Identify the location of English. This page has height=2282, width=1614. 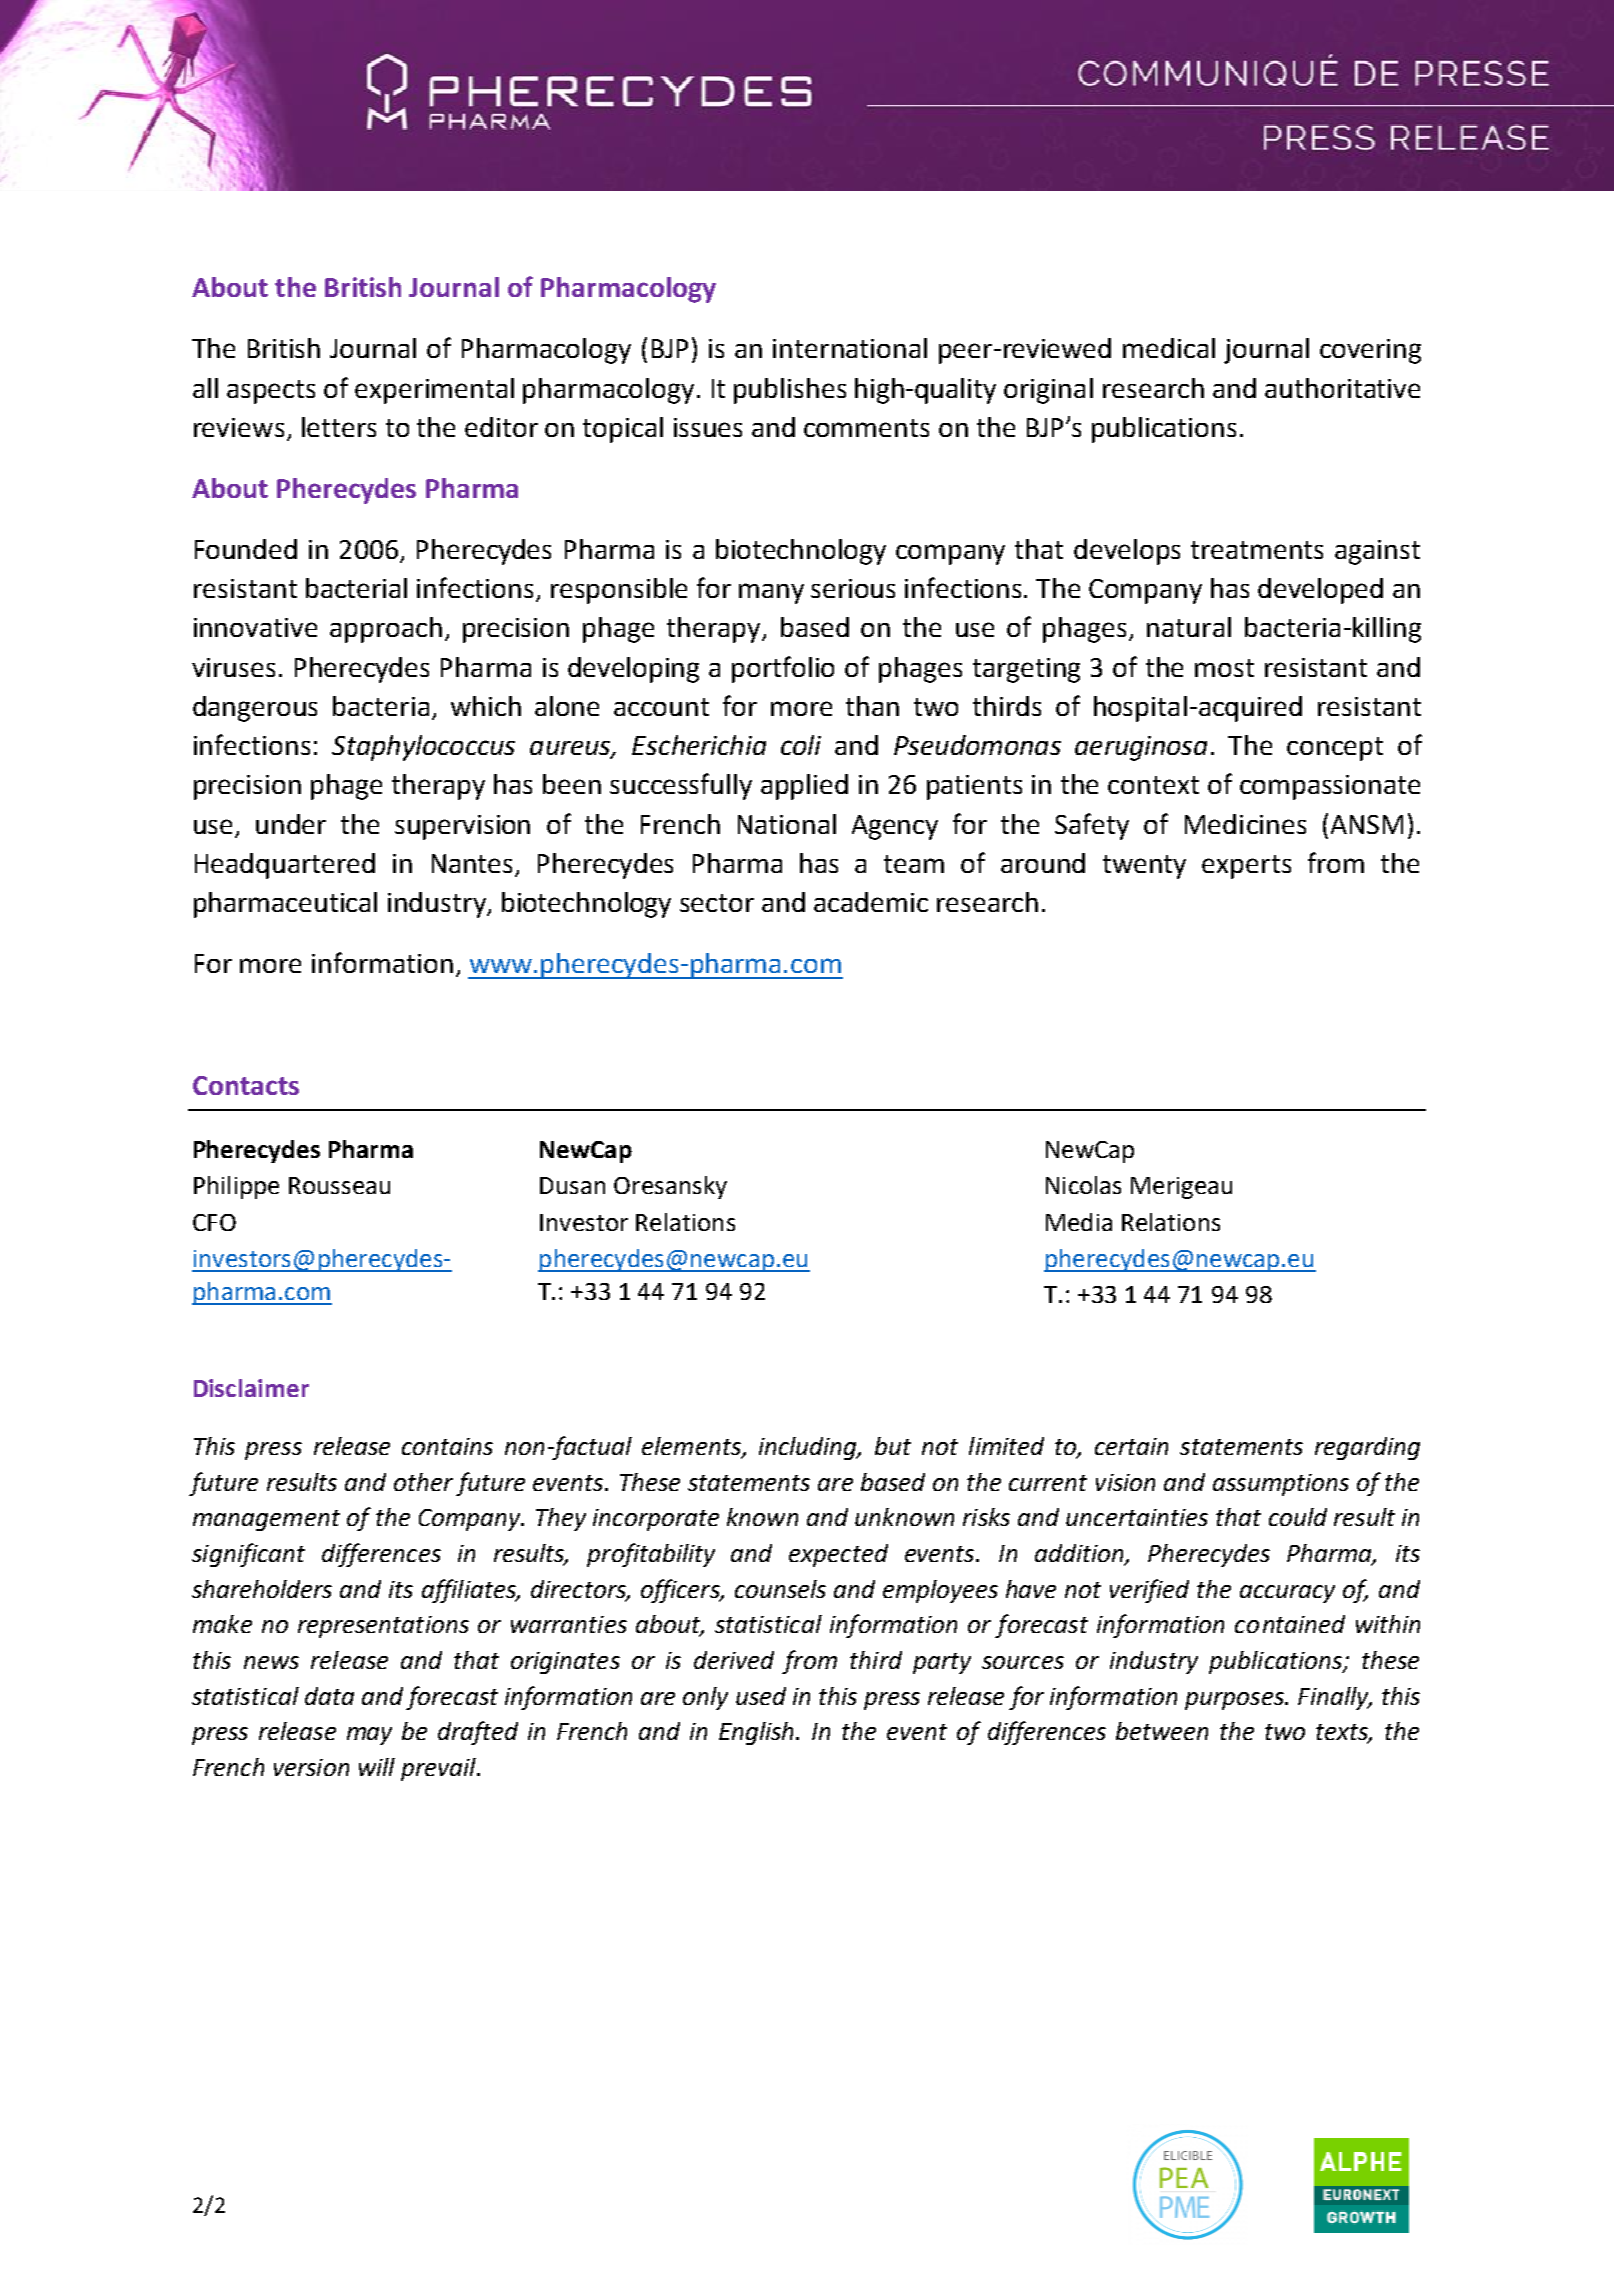
(758, 1733).
